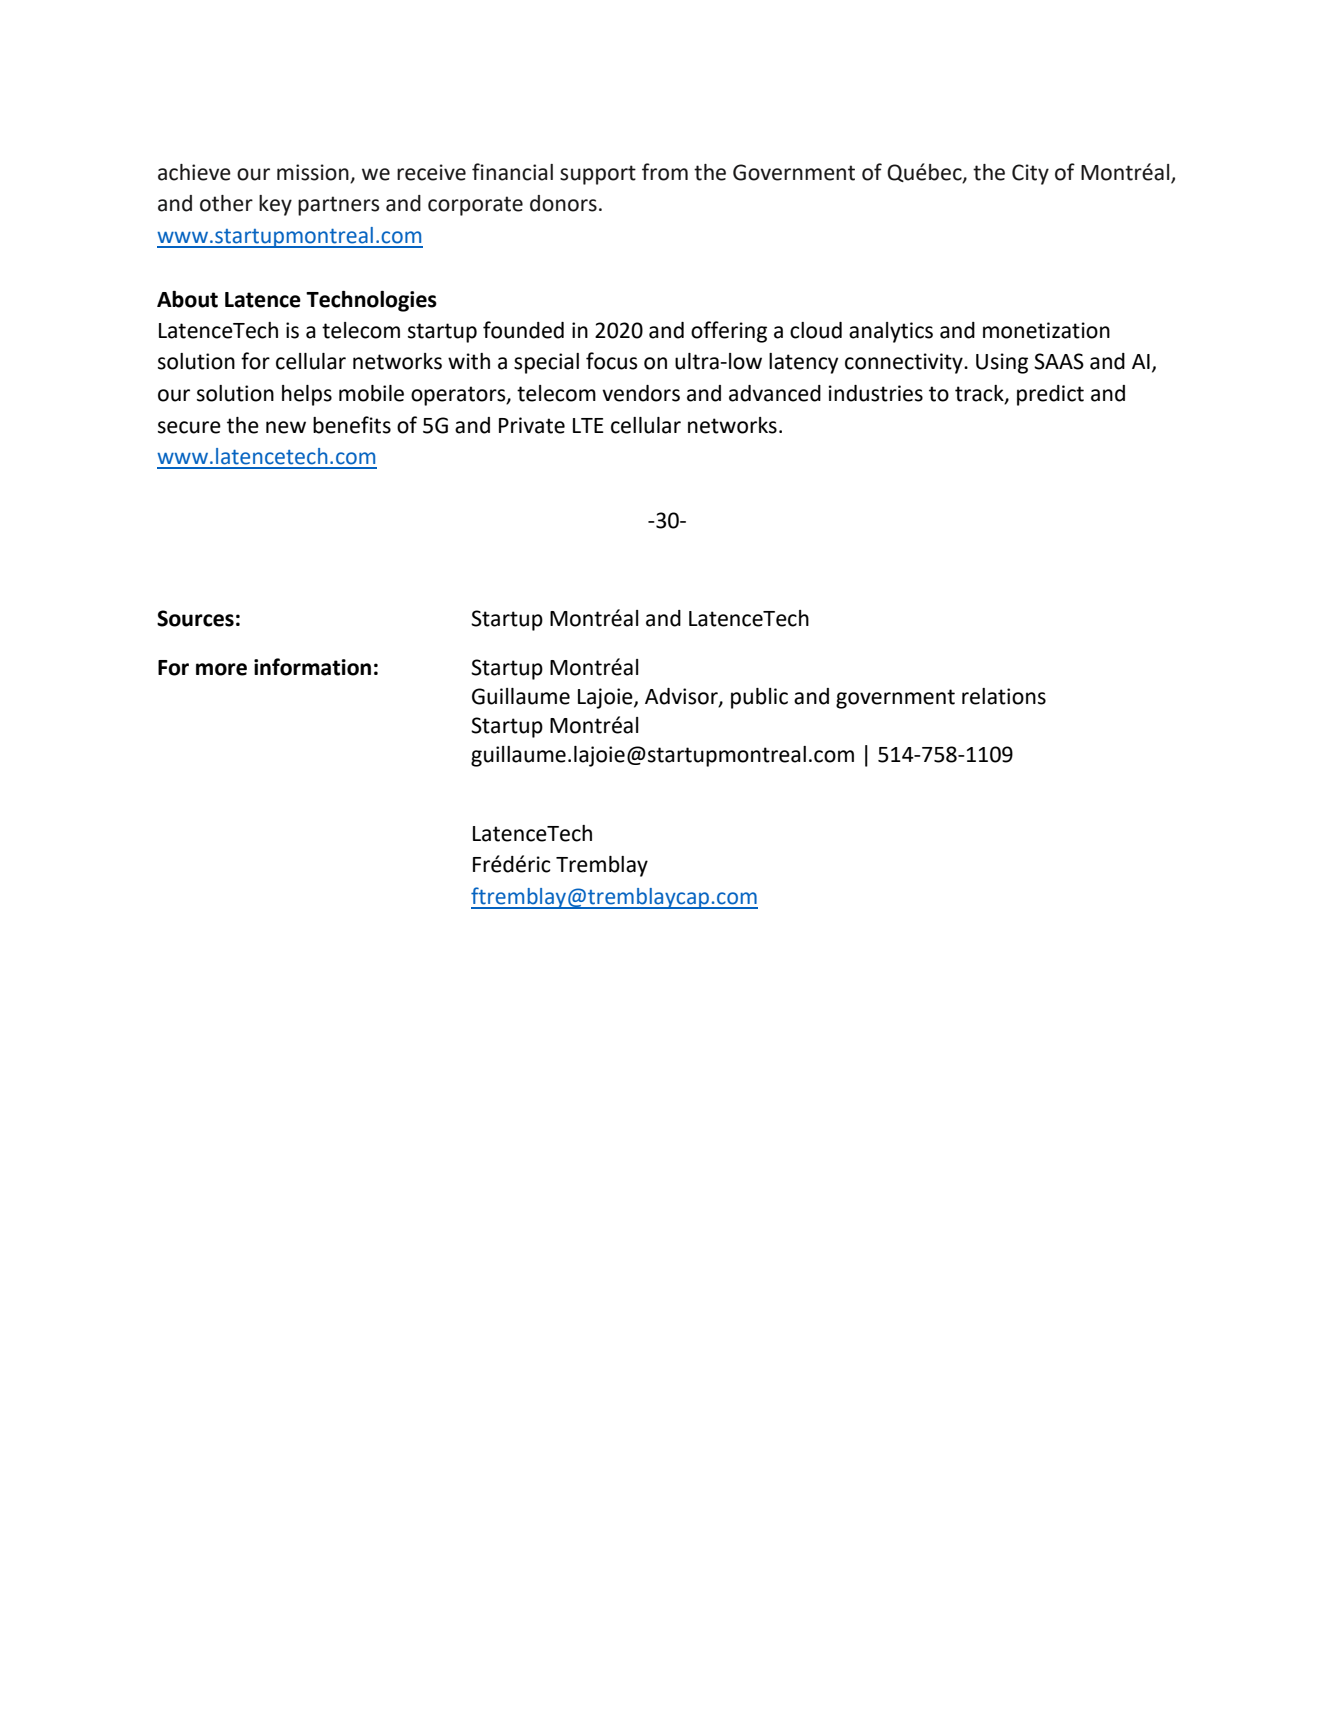 The width and height of the screenshot is (1335, 1727). I want to click on track, so click(980, 394).
